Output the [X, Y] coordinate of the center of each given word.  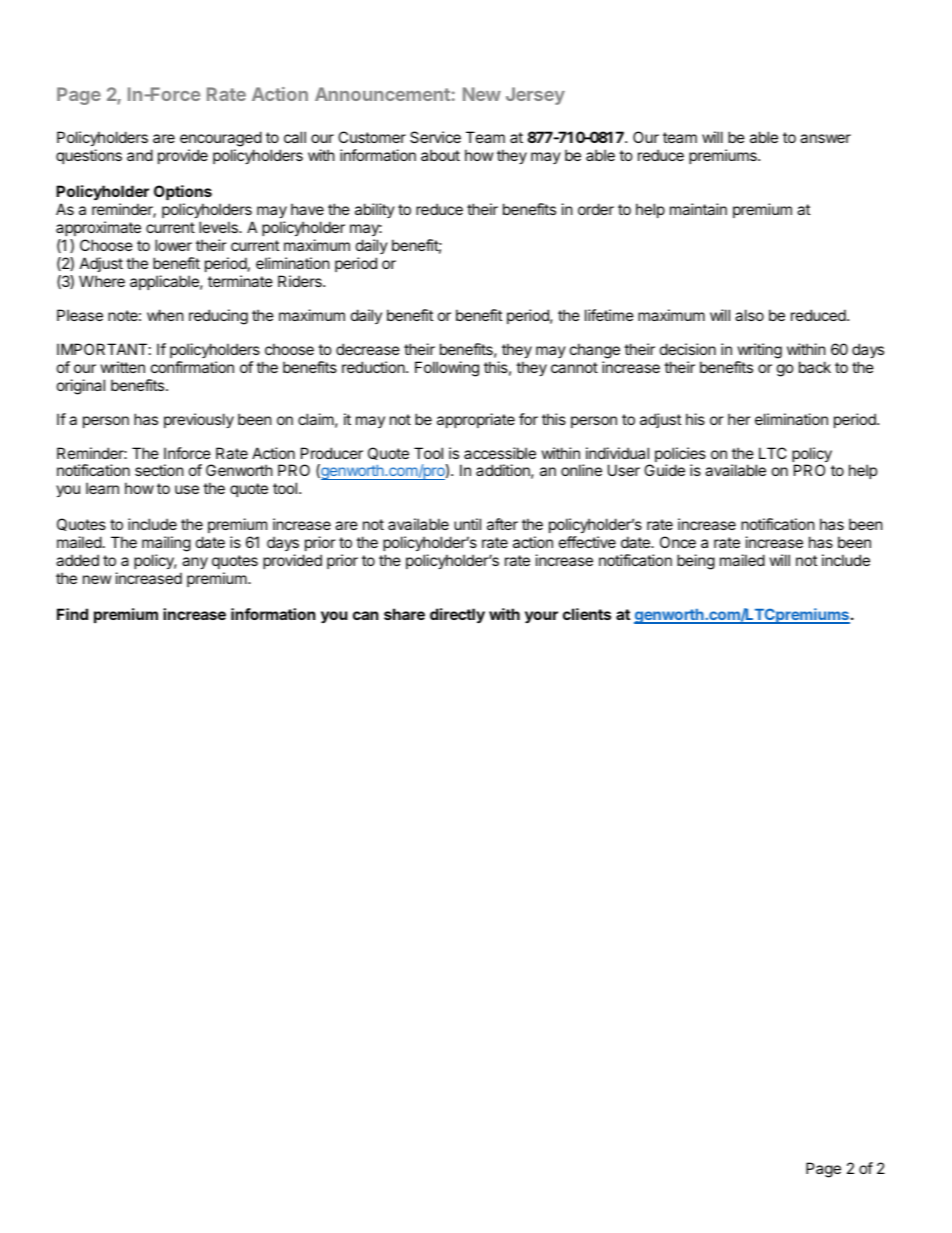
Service [435, 137]
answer [825, 138]
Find [72, 614]
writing [760, 351]
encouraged [221, 140]
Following [447, 369]
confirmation [192, 367]
